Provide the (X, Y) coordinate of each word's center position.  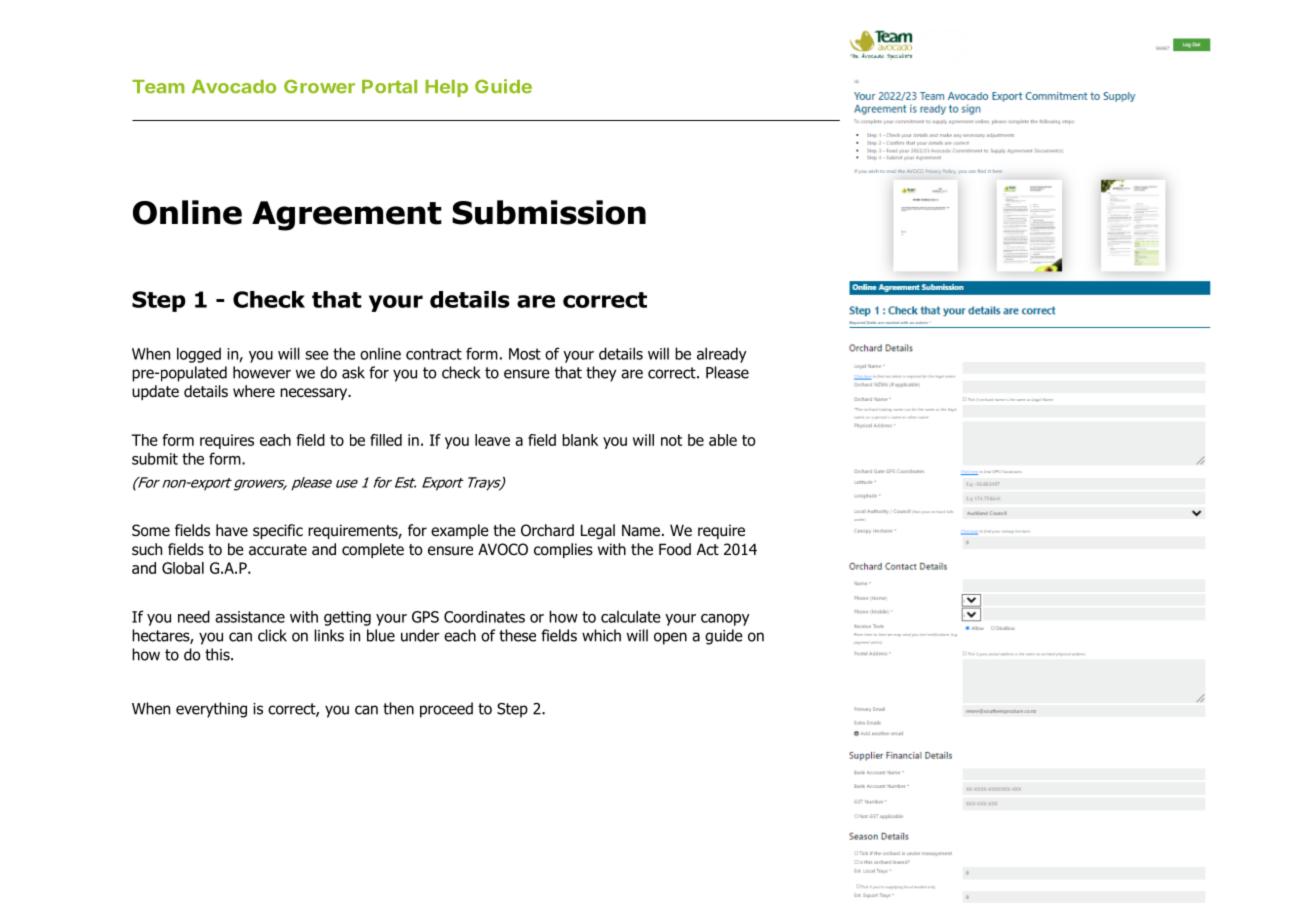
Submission (549, 212)
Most (525, 354)
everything (211, 710)
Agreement (347, 216)
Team (158, 87)
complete (373, 550)
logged (199, 355)
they (601, 374)
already (722, 355)
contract (434, 354)
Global (183, 568)
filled (386, 440)
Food (675, 549)
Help (446, 88)
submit (155, 459)
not (671, 440)
